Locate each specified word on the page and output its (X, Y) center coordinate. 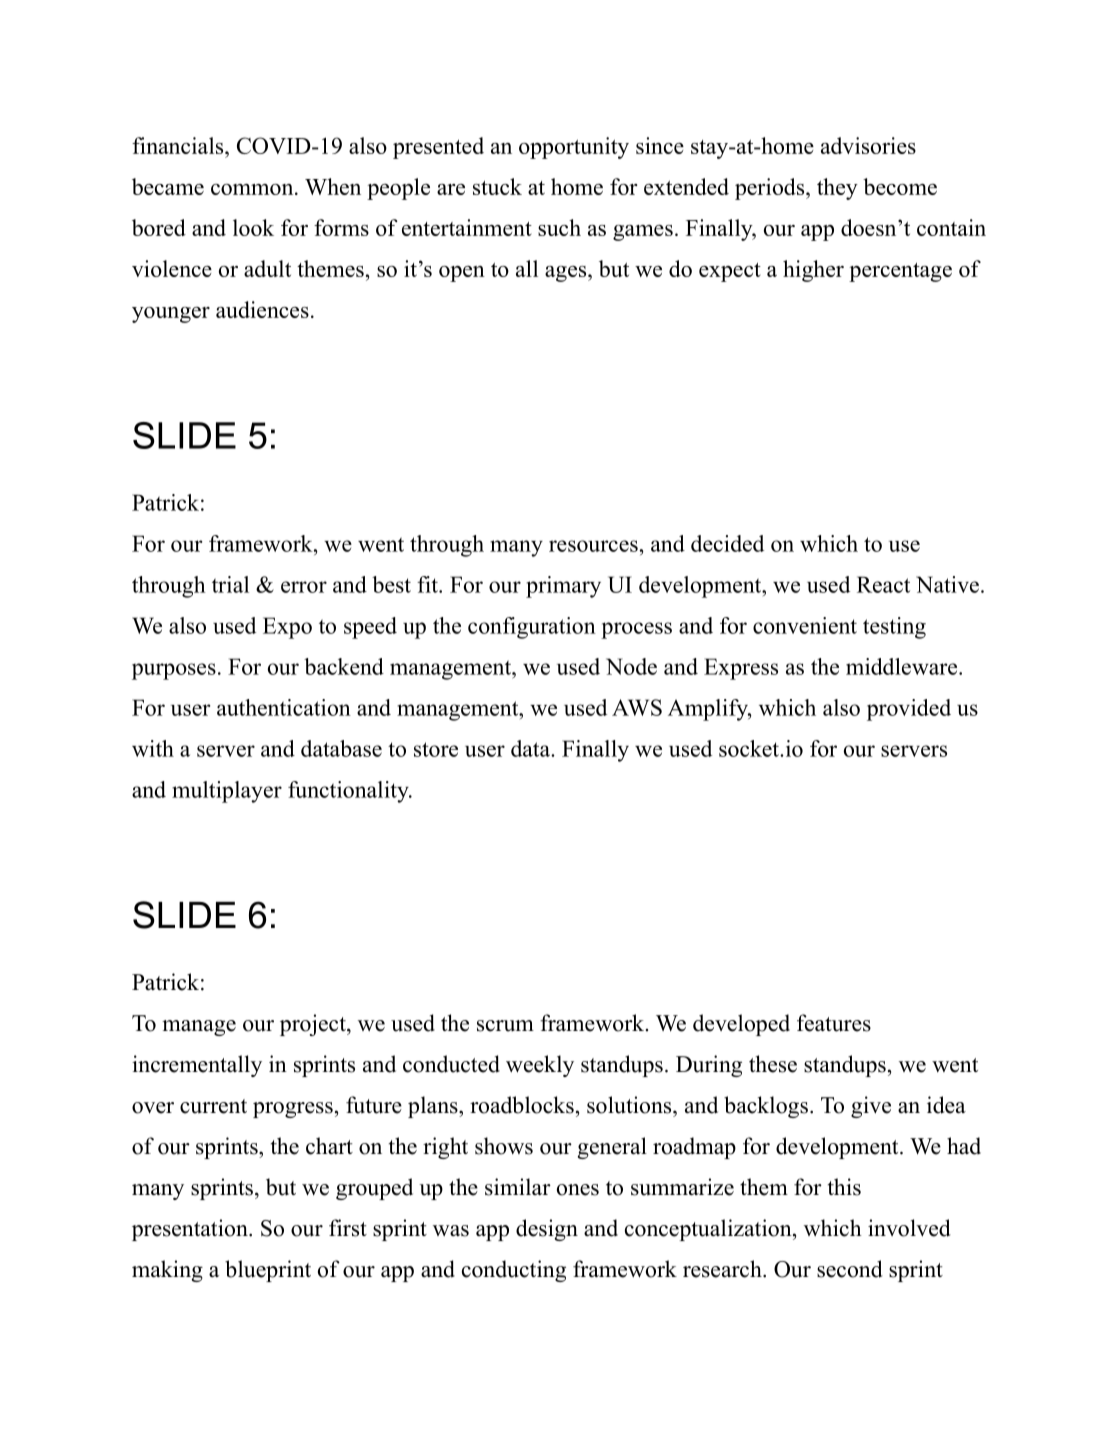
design (547, 1230)
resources (593, 546)
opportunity (574, 148)
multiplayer (227, 792)
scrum (505, 1026)
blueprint (268, 1271)
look (253, 227)
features (834, 1023)
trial (230, 584)
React (883, 584)
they (837, 189)
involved (909, 1228)
